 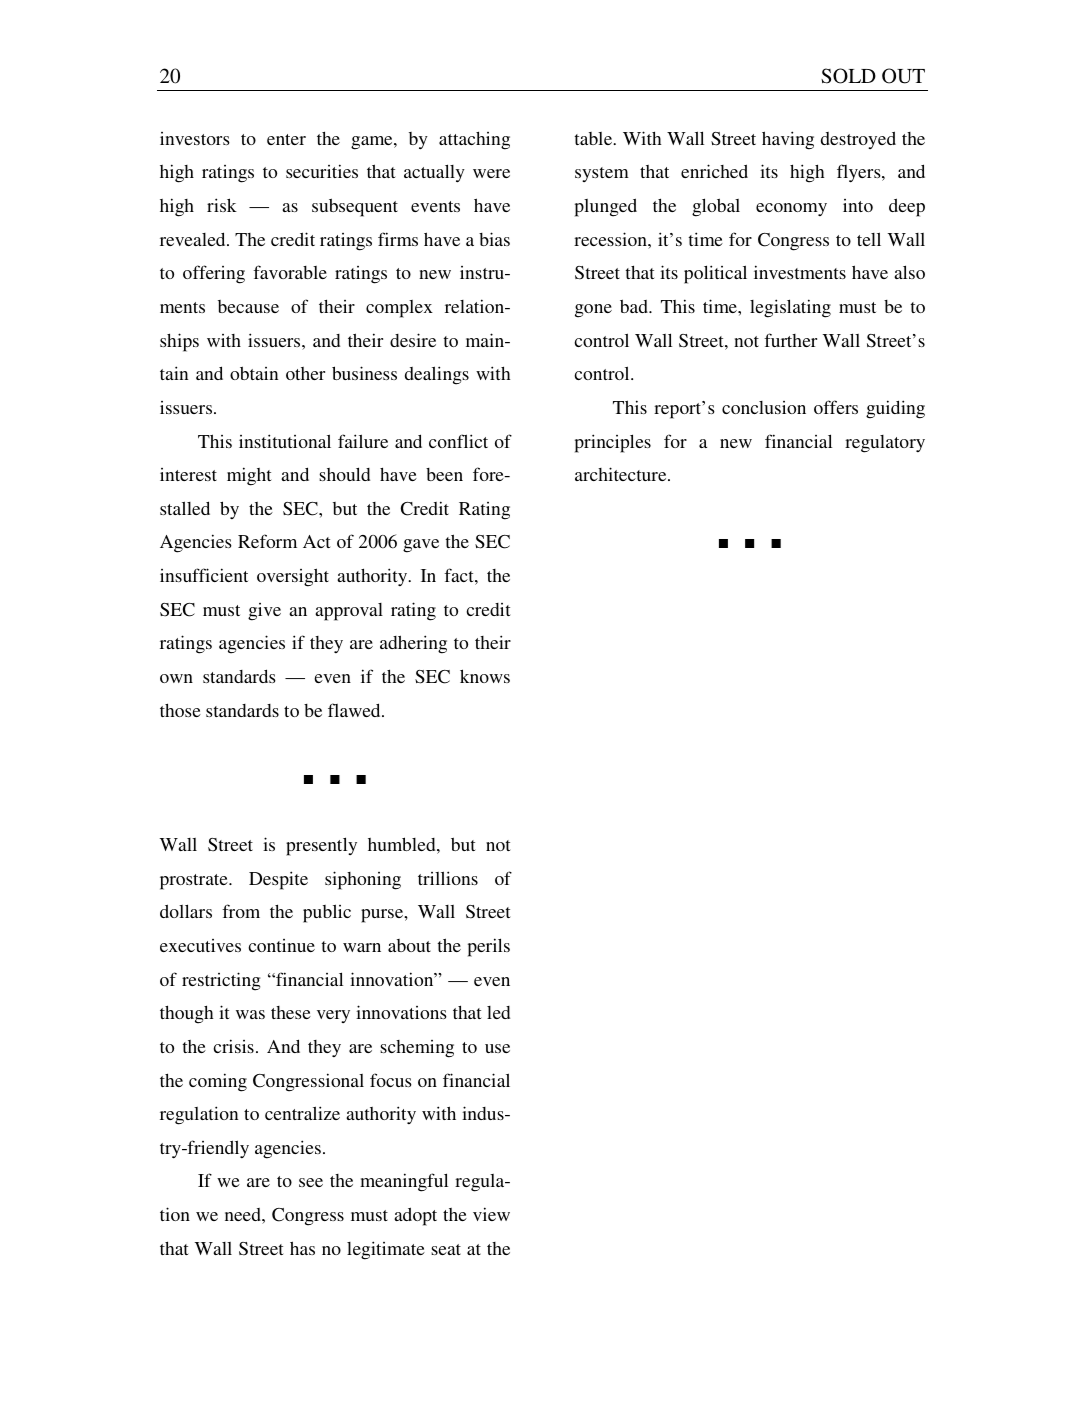 I want to click on table, so click(x=595, y=138).
